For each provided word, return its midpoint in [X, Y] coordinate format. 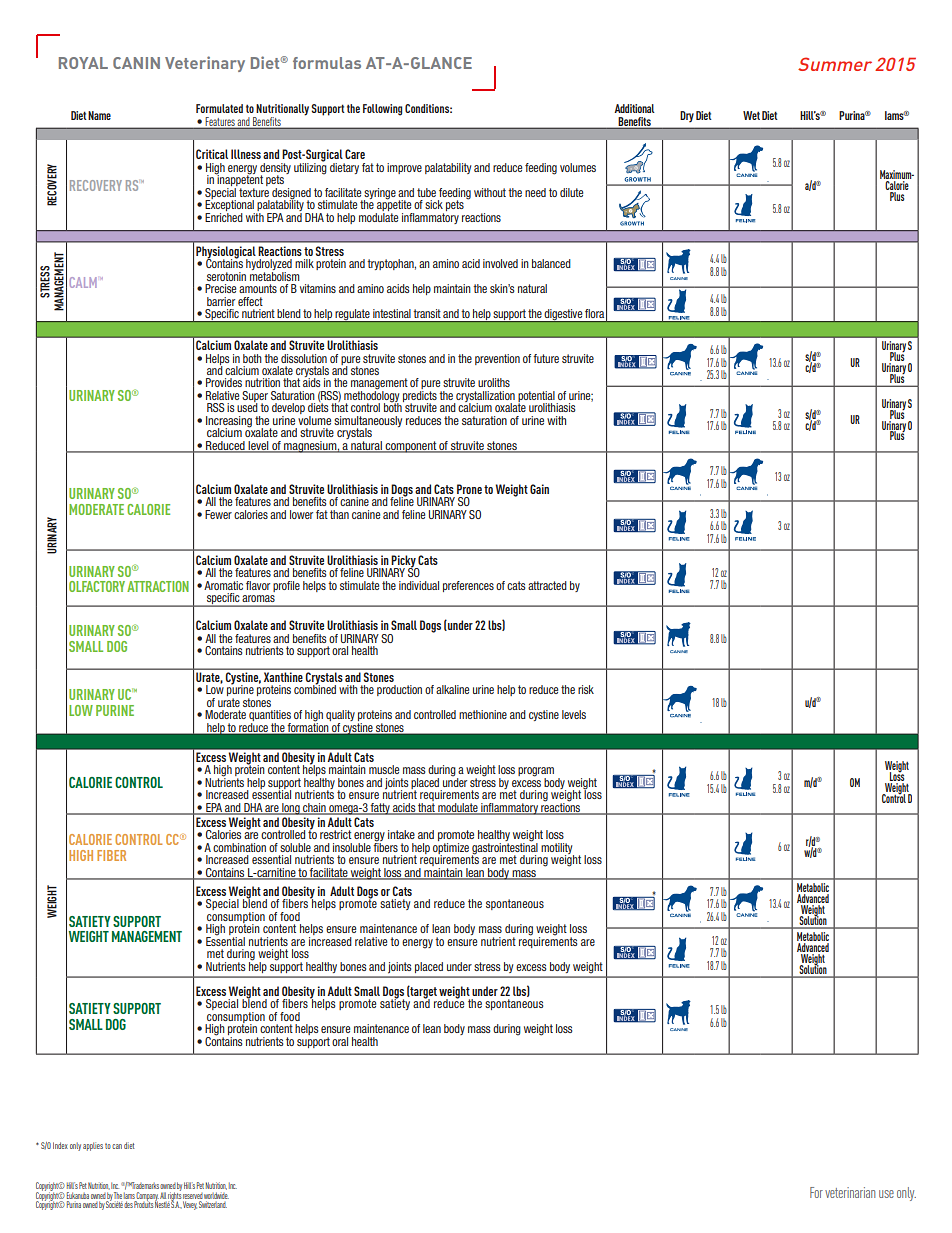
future [546, 358]
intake [401, 834]
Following [382, 110]
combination [239, 847]
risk [586, 689]
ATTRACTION [158, 586]
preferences [468, 586]
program [536, 773]
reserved [193, 1196]
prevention [497, 359]
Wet [751, 115]
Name [99, 115]
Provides [224, 382]
